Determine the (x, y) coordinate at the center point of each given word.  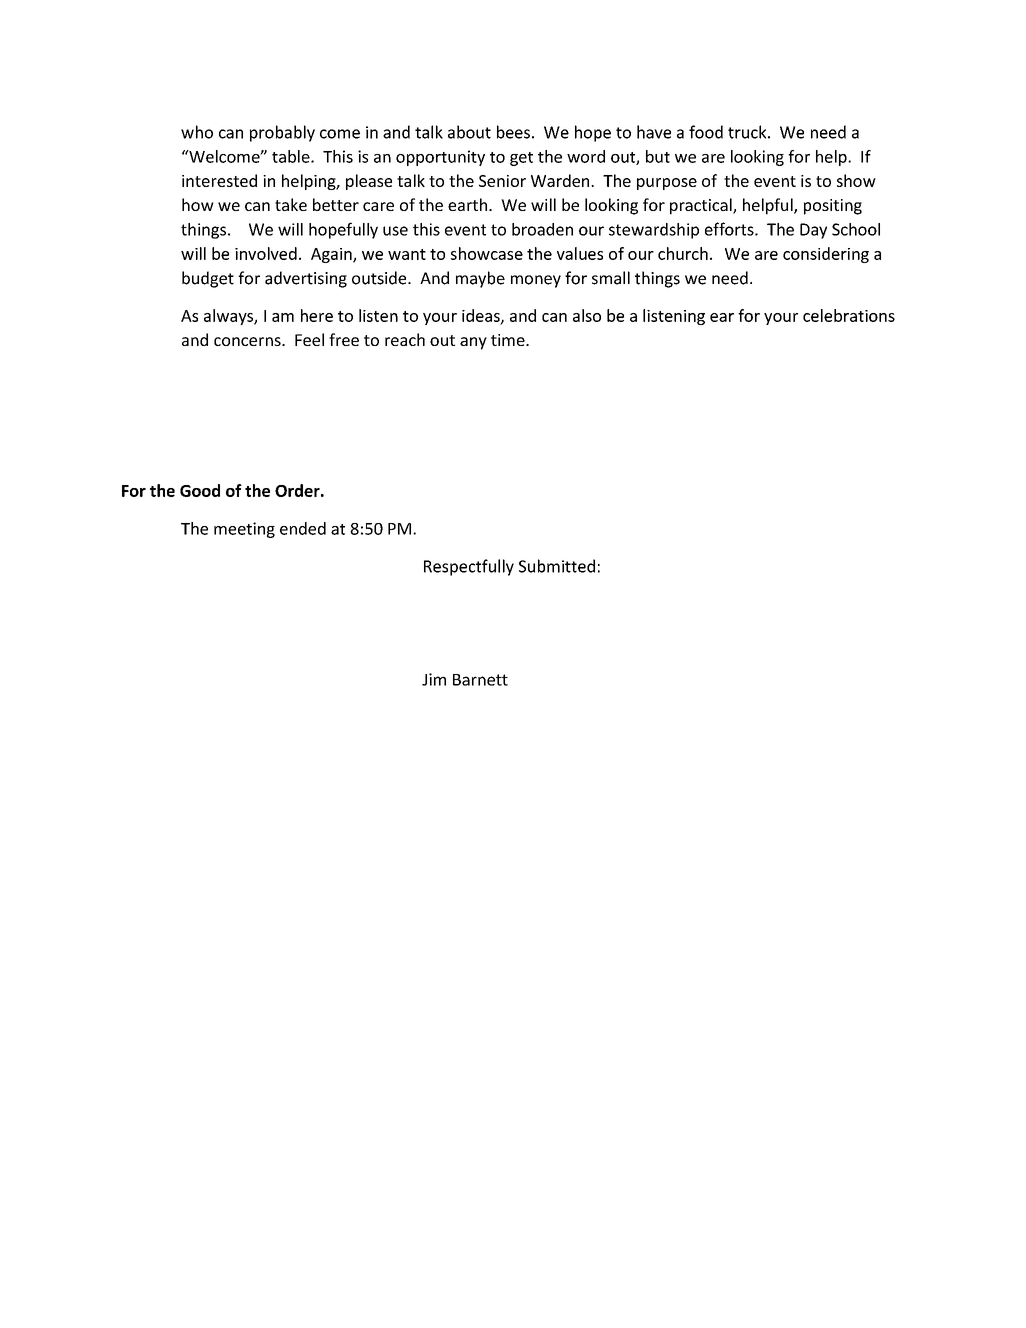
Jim (434, 679)
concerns (248, 341)
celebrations (849, 315)
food (706, 132)
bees (513, 132)
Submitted (557, 566)
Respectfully (469, 567)
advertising (306, 279)
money (536, 281)
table (292, 156)
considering (826, 255)
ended (303, 528)
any (473, 343)
